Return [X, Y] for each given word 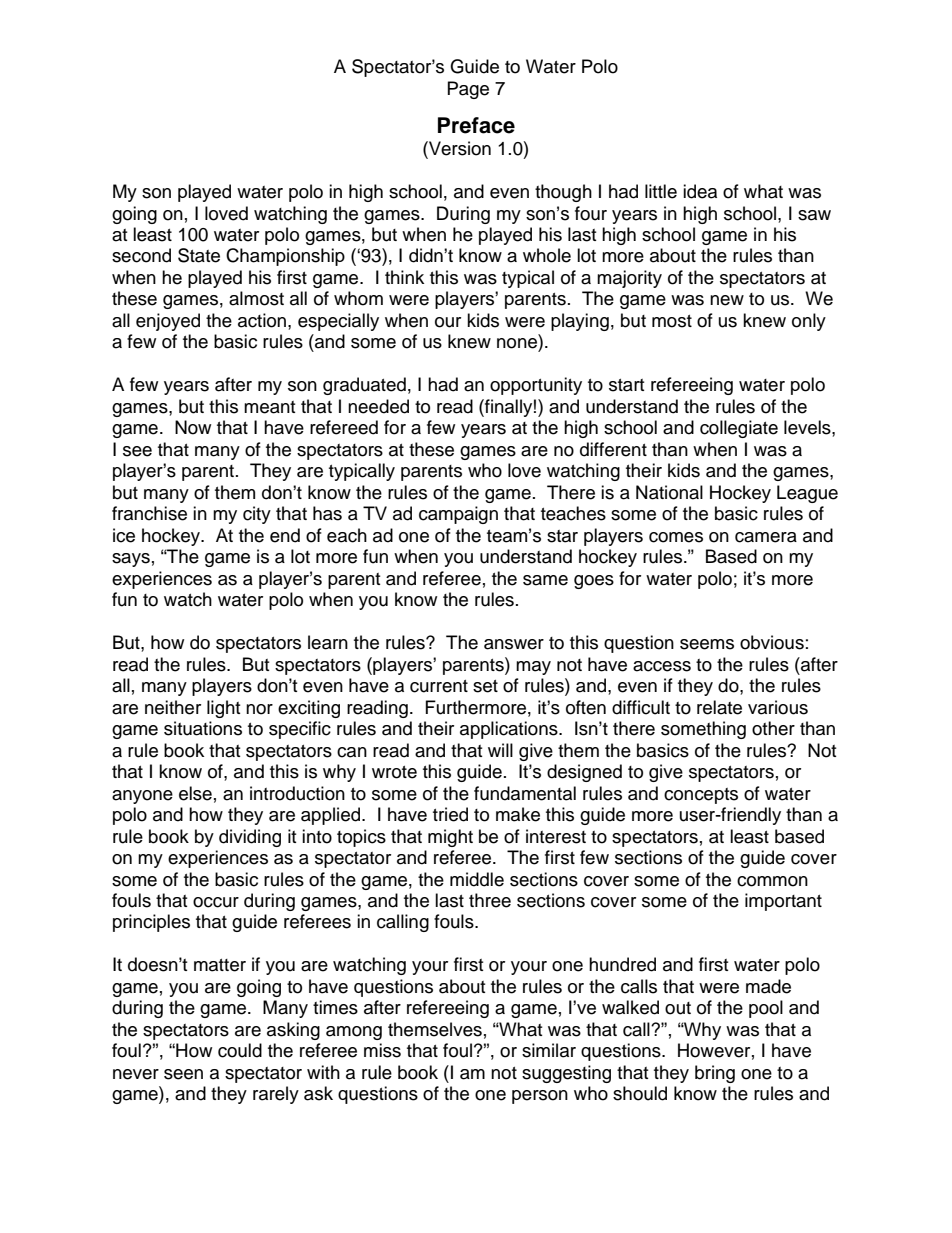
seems [707, 644]
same [545, 580]
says [131, 560]
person [540, 1097]
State [199, 255]
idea [700, 191]
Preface [476, 125]
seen [183, 1074]
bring [715, 1074]
